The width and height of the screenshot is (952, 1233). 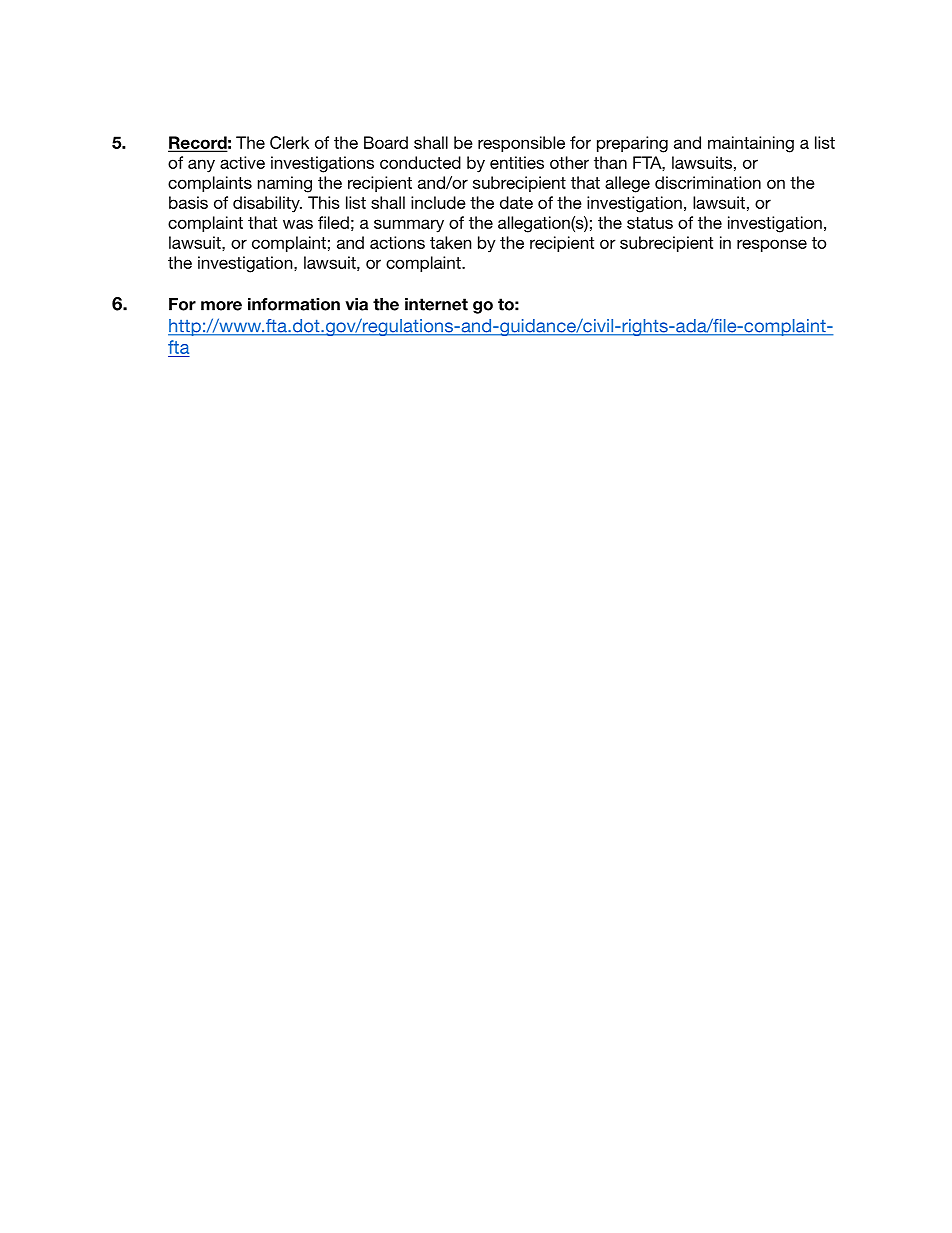 What do you see at coordinates (294, 304) in the screenshot?
I see `information` at bounding box center [294, 304].
